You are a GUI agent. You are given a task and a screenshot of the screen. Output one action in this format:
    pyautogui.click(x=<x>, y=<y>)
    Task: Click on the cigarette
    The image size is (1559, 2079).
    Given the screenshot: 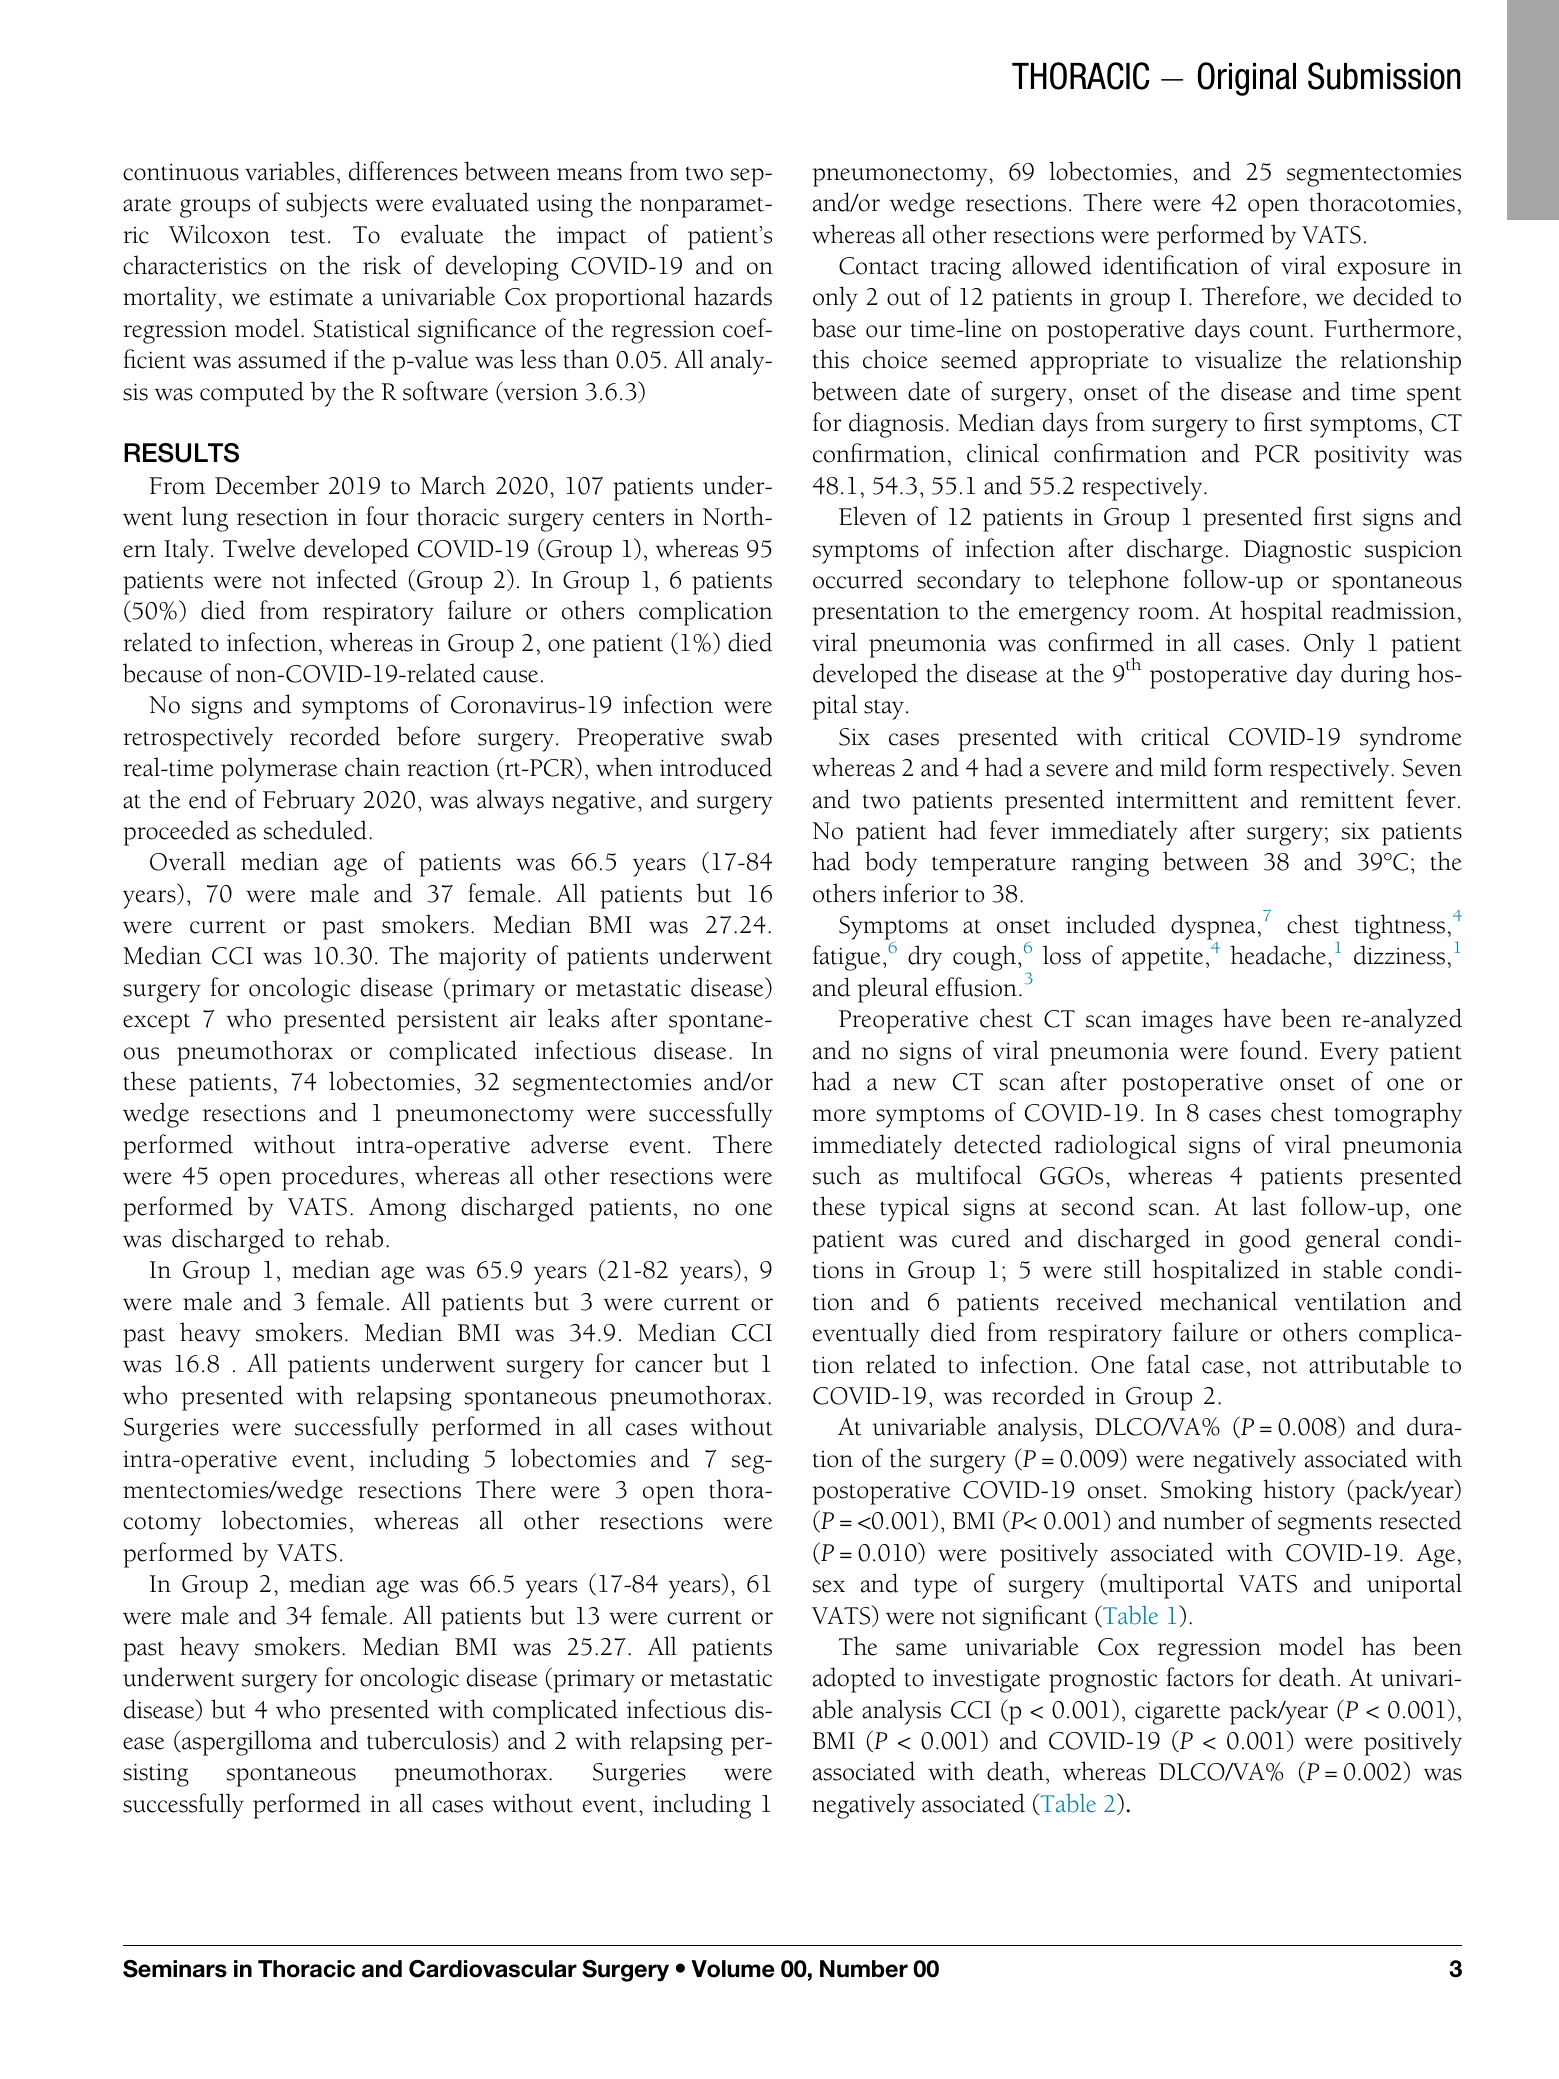 What is the action you would take?
    pyautogui.click(x=1177, y=1713)
